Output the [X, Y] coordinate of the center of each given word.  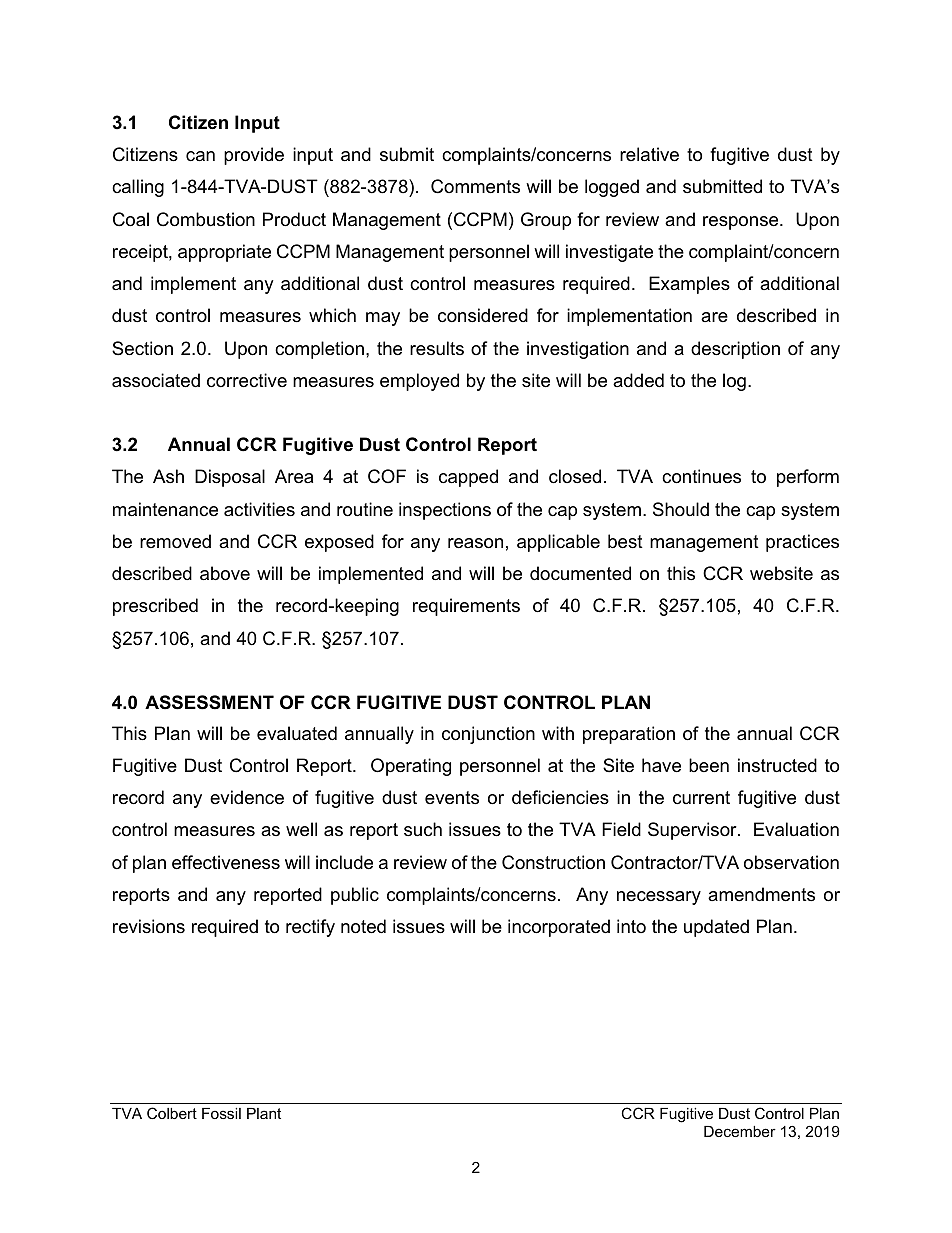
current [701, 798]
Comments [475, 186]
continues [701, 476]
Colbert [172, 1113]
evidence [247, 797]
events [452, 798]
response [742, 223]
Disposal [230, 478]
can [200, 156]
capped [468, 478]
